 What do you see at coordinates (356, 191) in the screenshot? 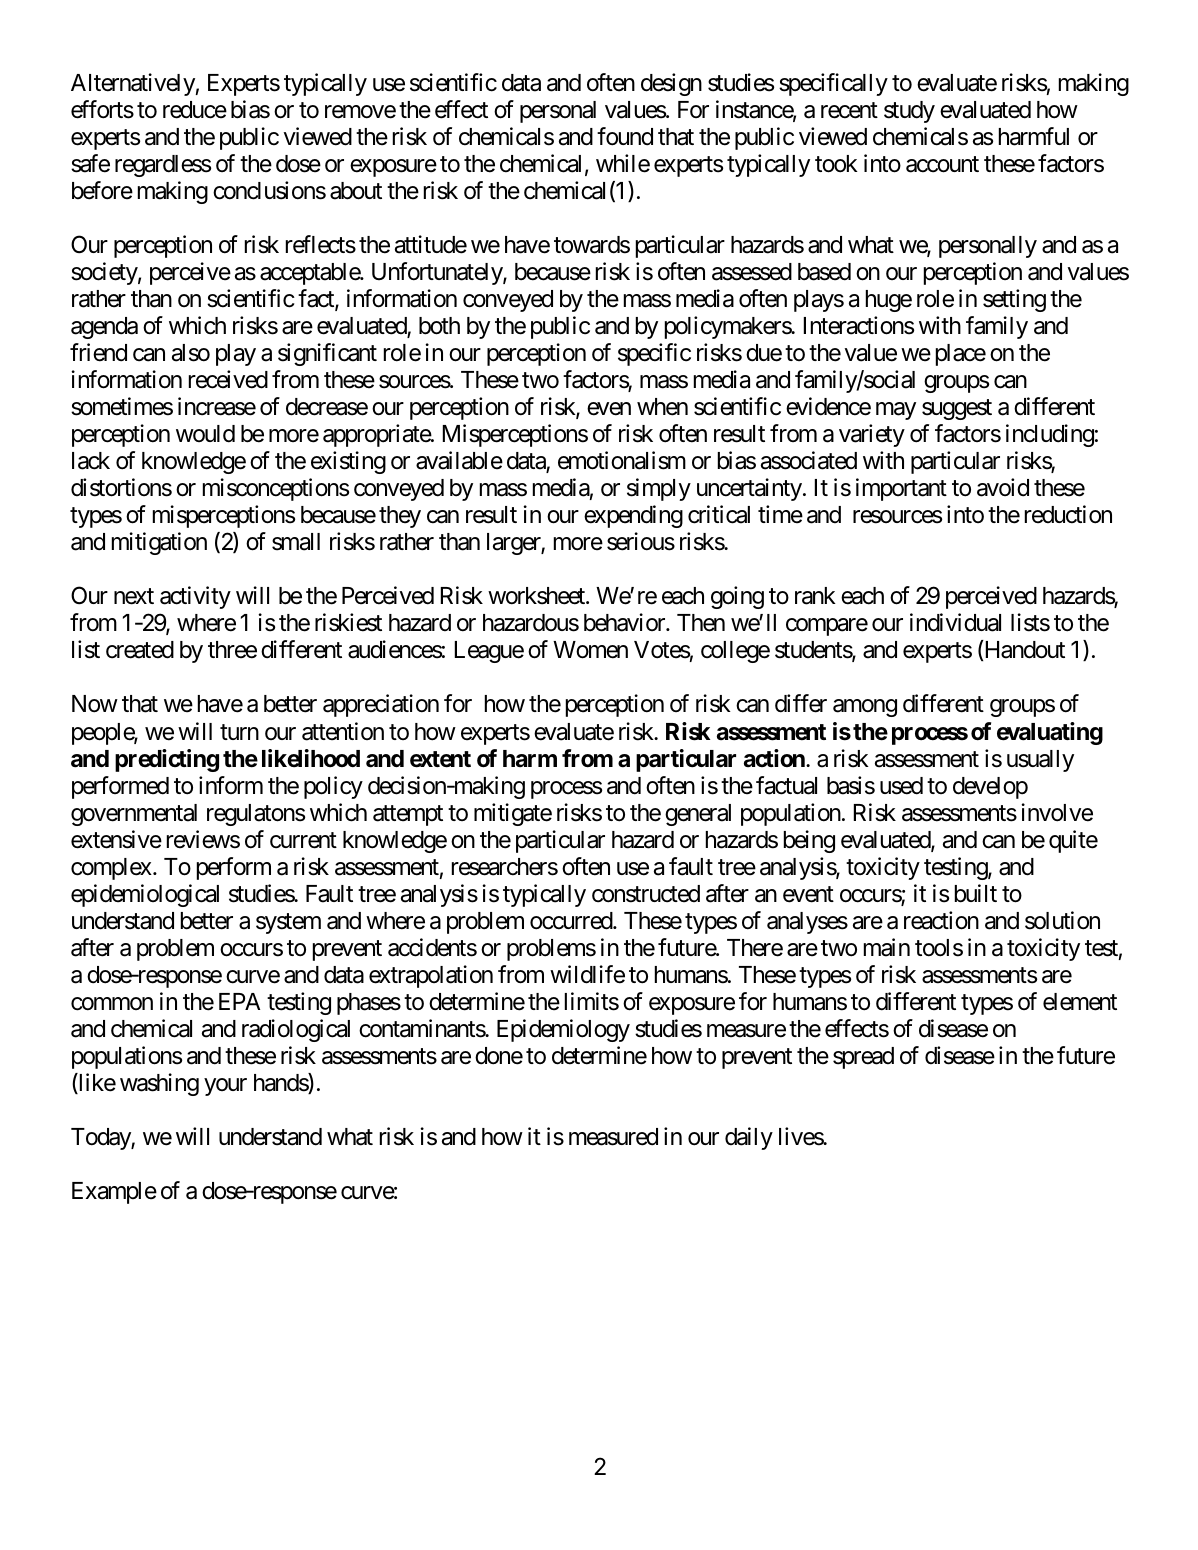
I see `about` at bounding box center [356, 191].
